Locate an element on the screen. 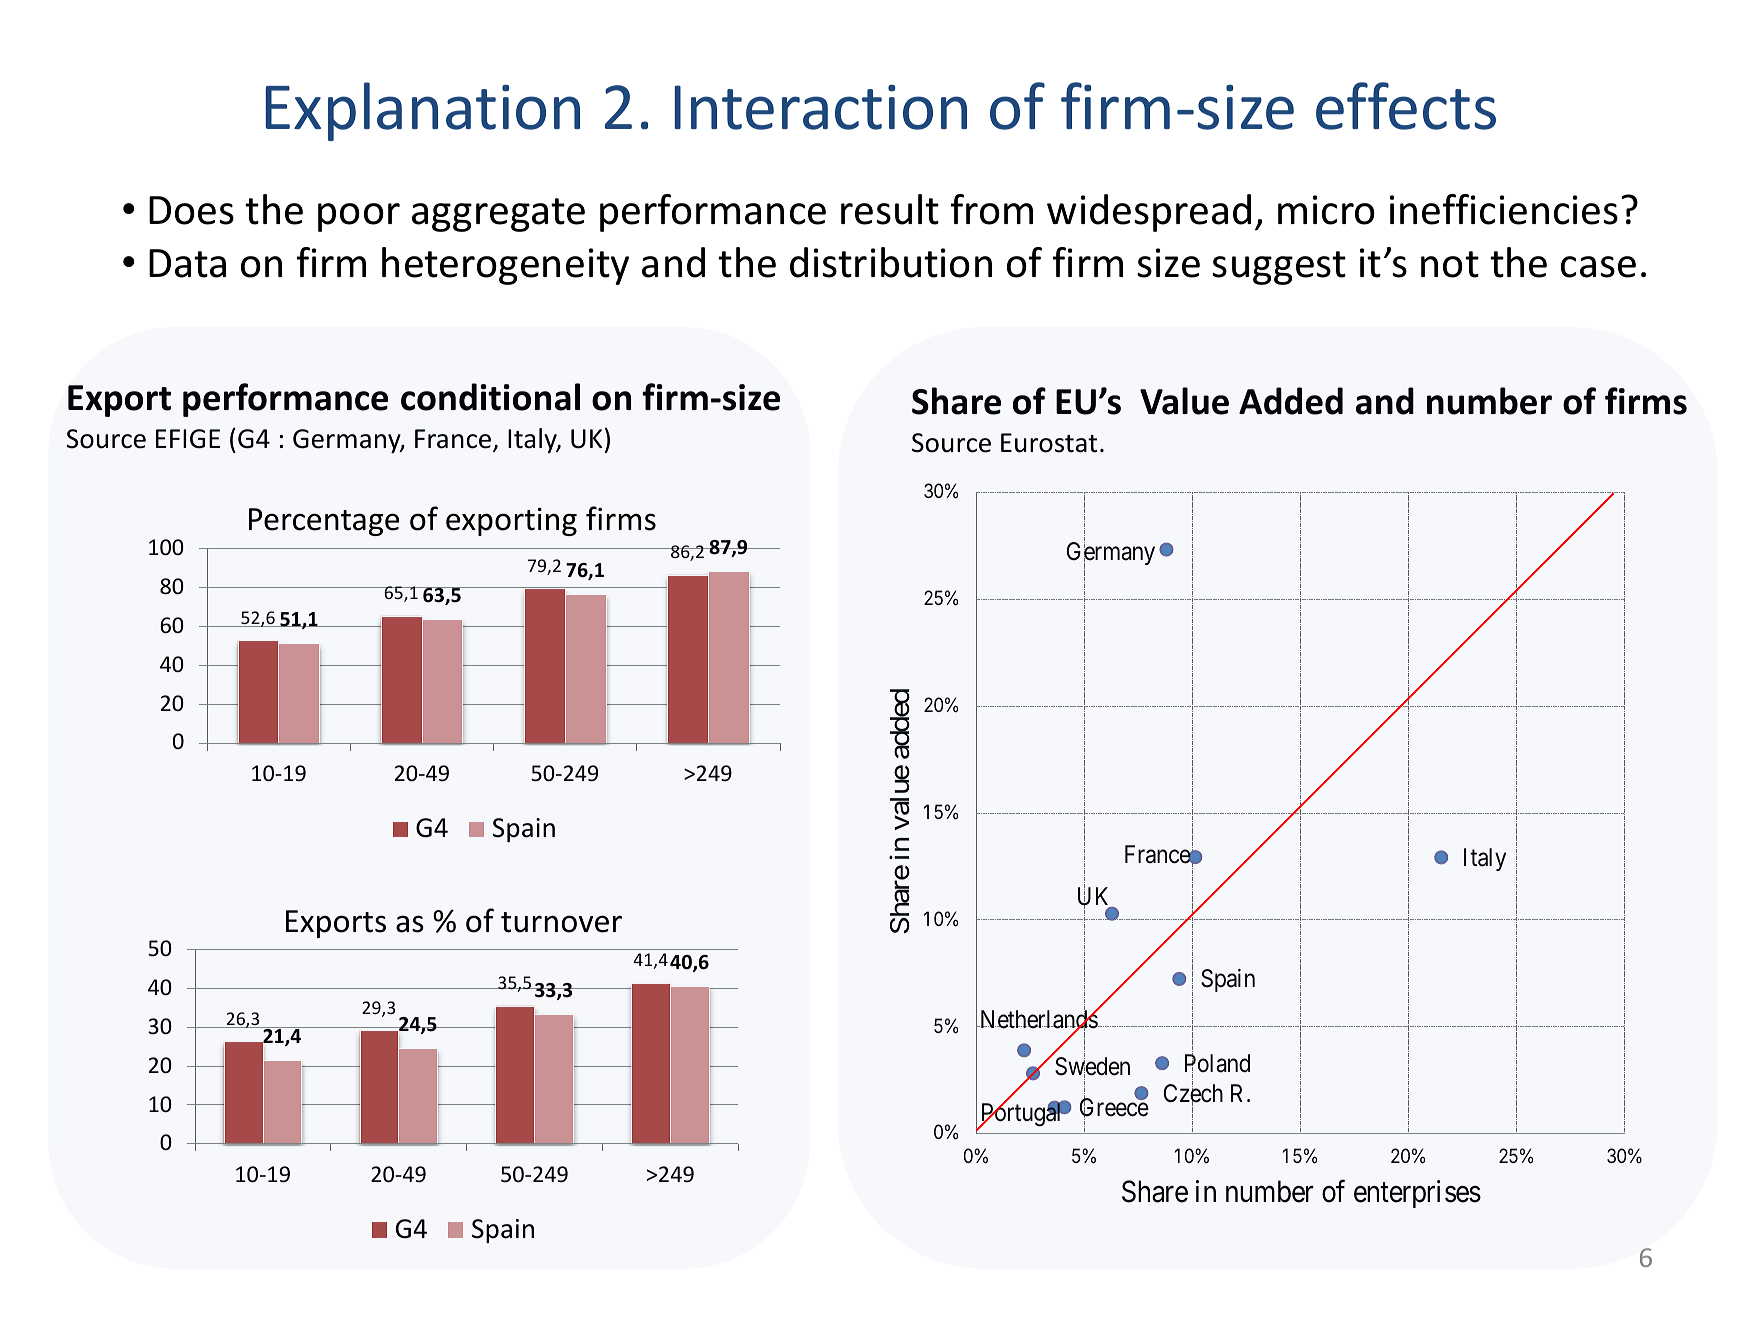  Explanation is located at coordinates (423, 111).
